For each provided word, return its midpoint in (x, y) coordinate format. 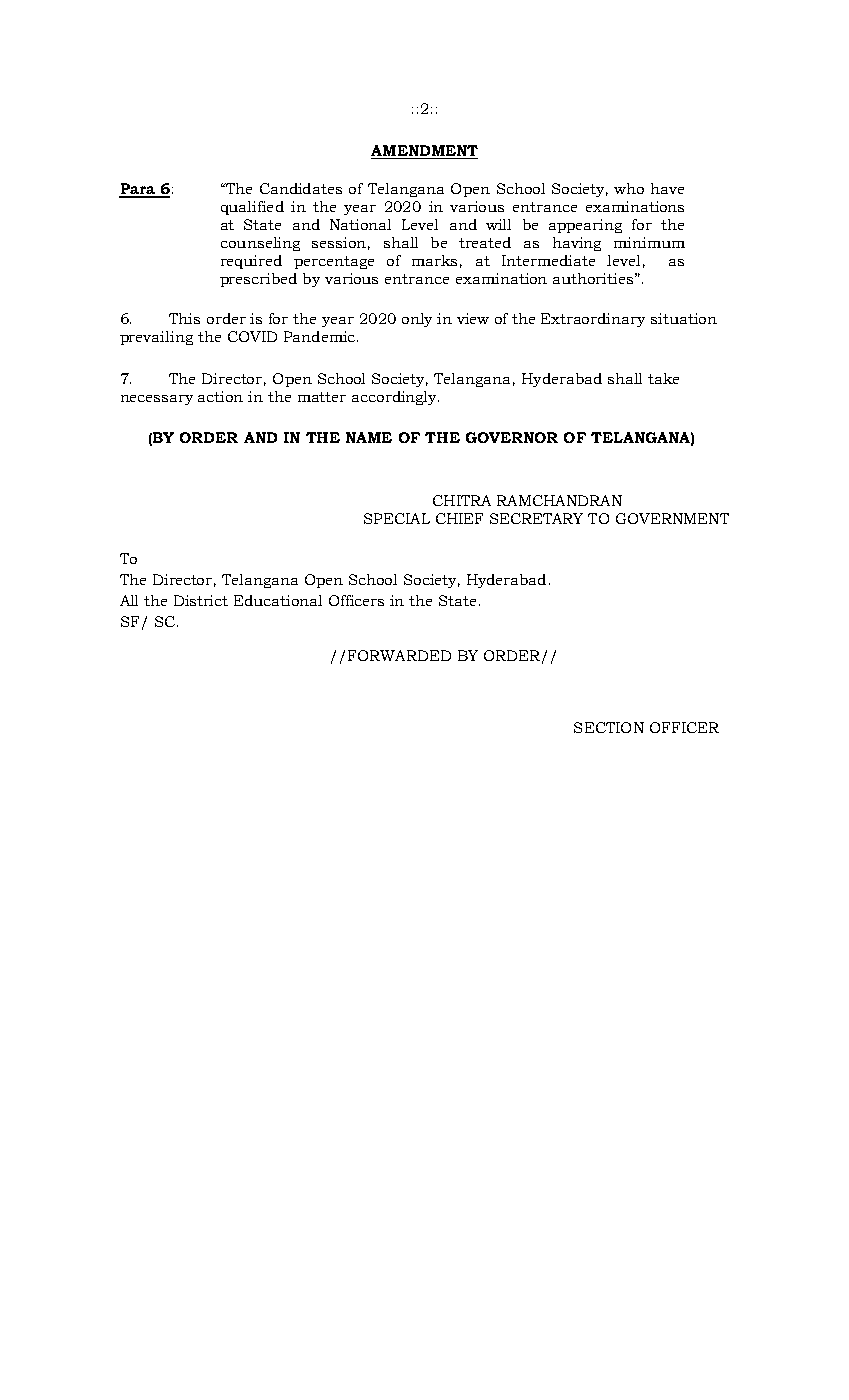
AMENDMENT (424, 150)
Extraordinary (593, 320)
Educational (278, 600)
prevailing (156, 338)
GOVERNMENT (672, 518)
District (201, 600)
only (417, 320)
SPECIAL (397, 518)
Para (138, 190)
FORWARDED (399, 655)
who (629, 188)
